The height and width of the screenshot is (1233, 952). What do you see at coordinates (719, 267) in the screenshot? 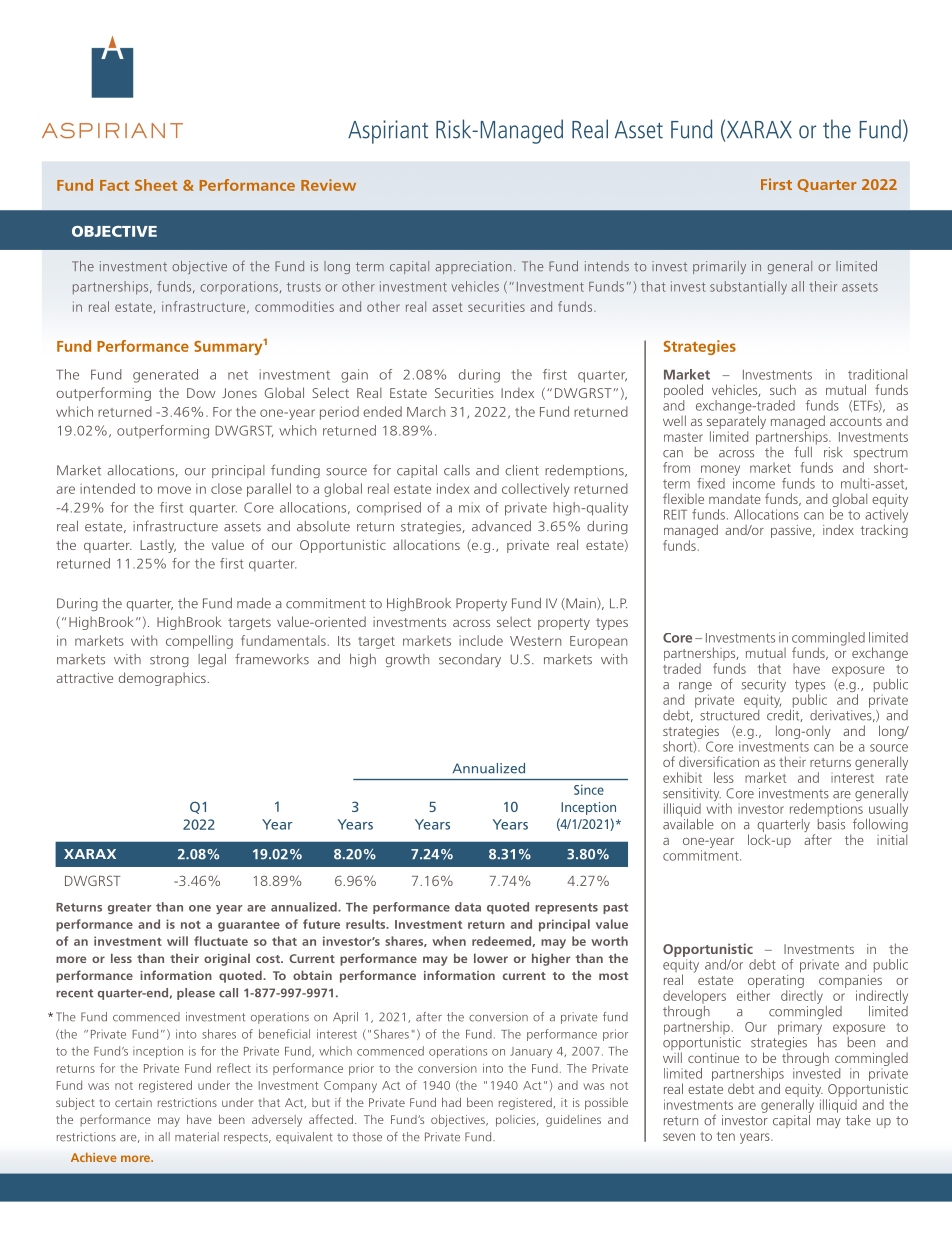
I see `primarily` at bounding box center [719, 267].
